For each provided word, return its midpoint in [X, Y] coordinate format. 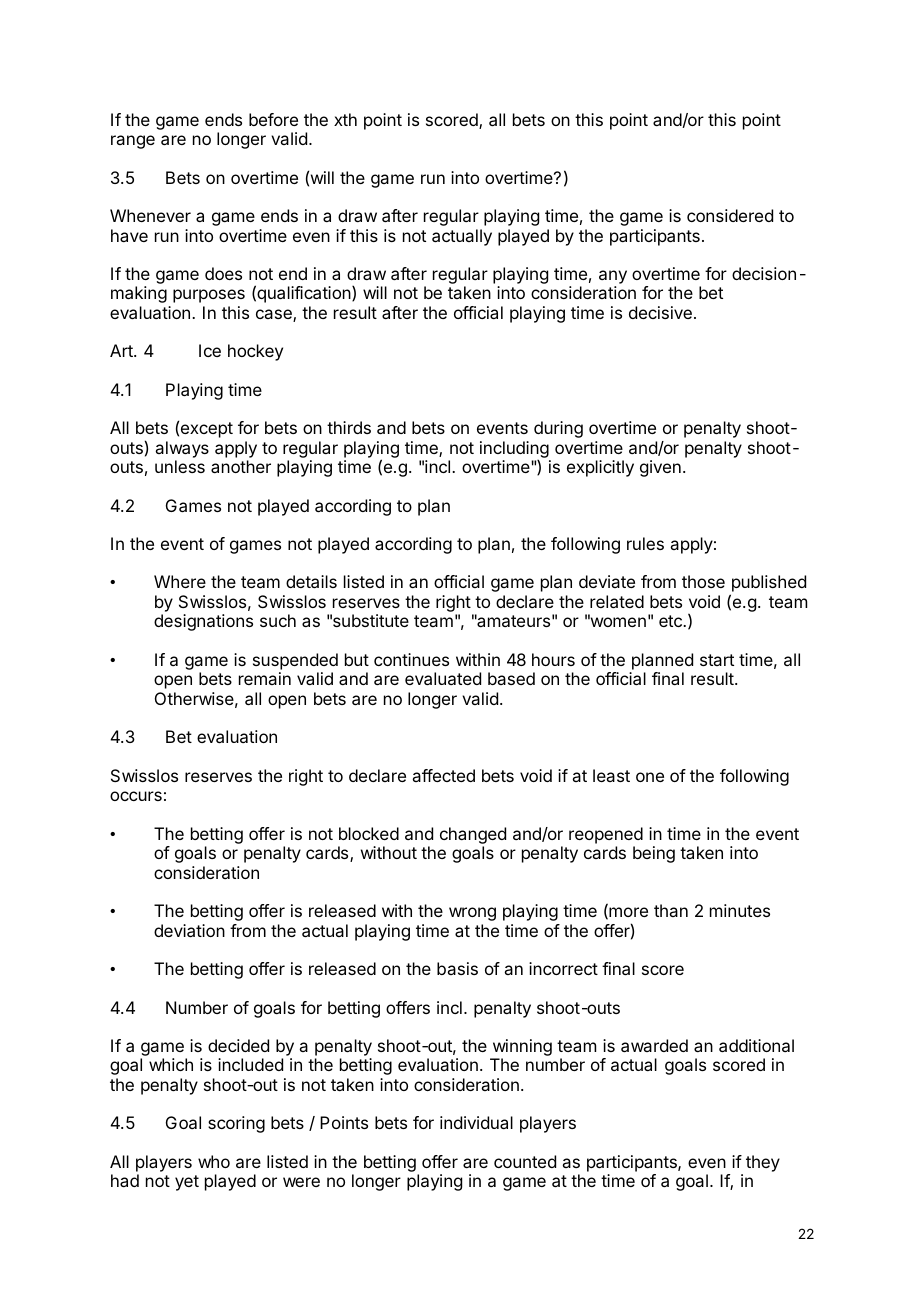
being [654, 854]
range [133, 142]
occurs [136, 796]
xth [345, 119]
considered [730, 215]
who [214, 1161]
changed [473, 835]
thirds [349, 427]
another [241, 466]
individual [476, 1122]
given [660, 468]
